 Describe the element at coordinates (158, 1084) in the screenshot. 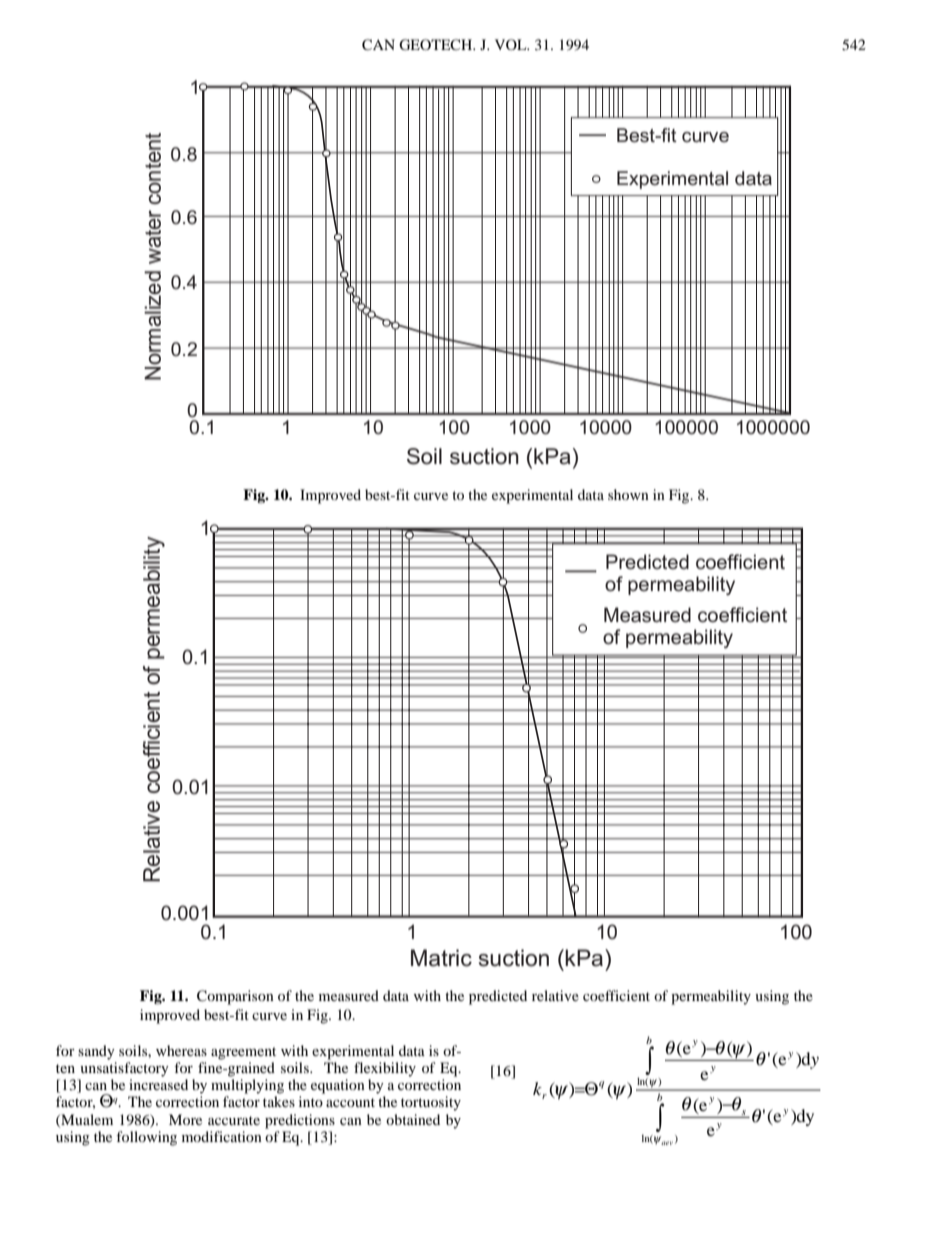

I see `increased` at that location.
